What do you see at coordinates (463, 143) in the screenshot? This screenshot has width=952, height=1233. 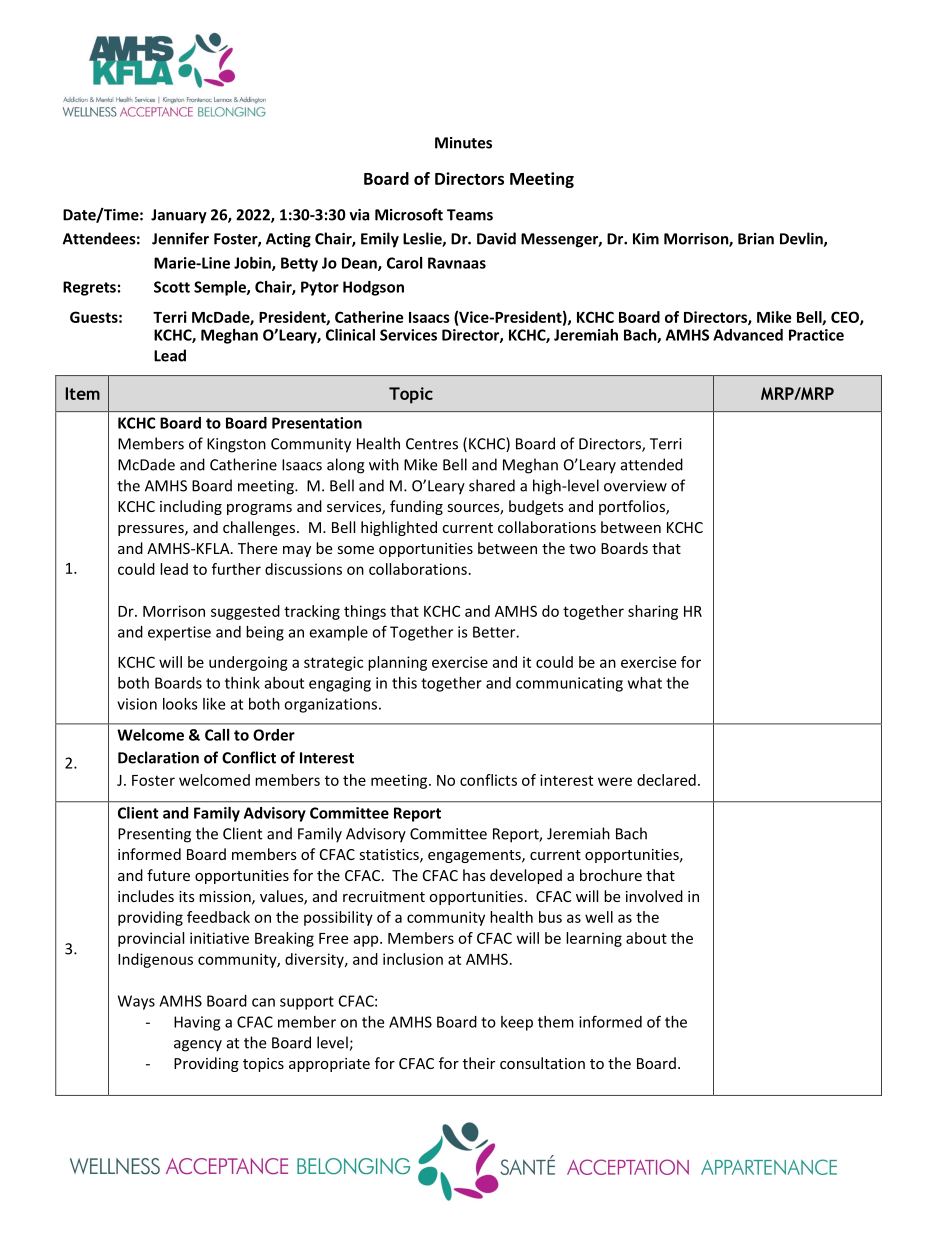 I see `Minutes` at bounding box center [463, 143].
